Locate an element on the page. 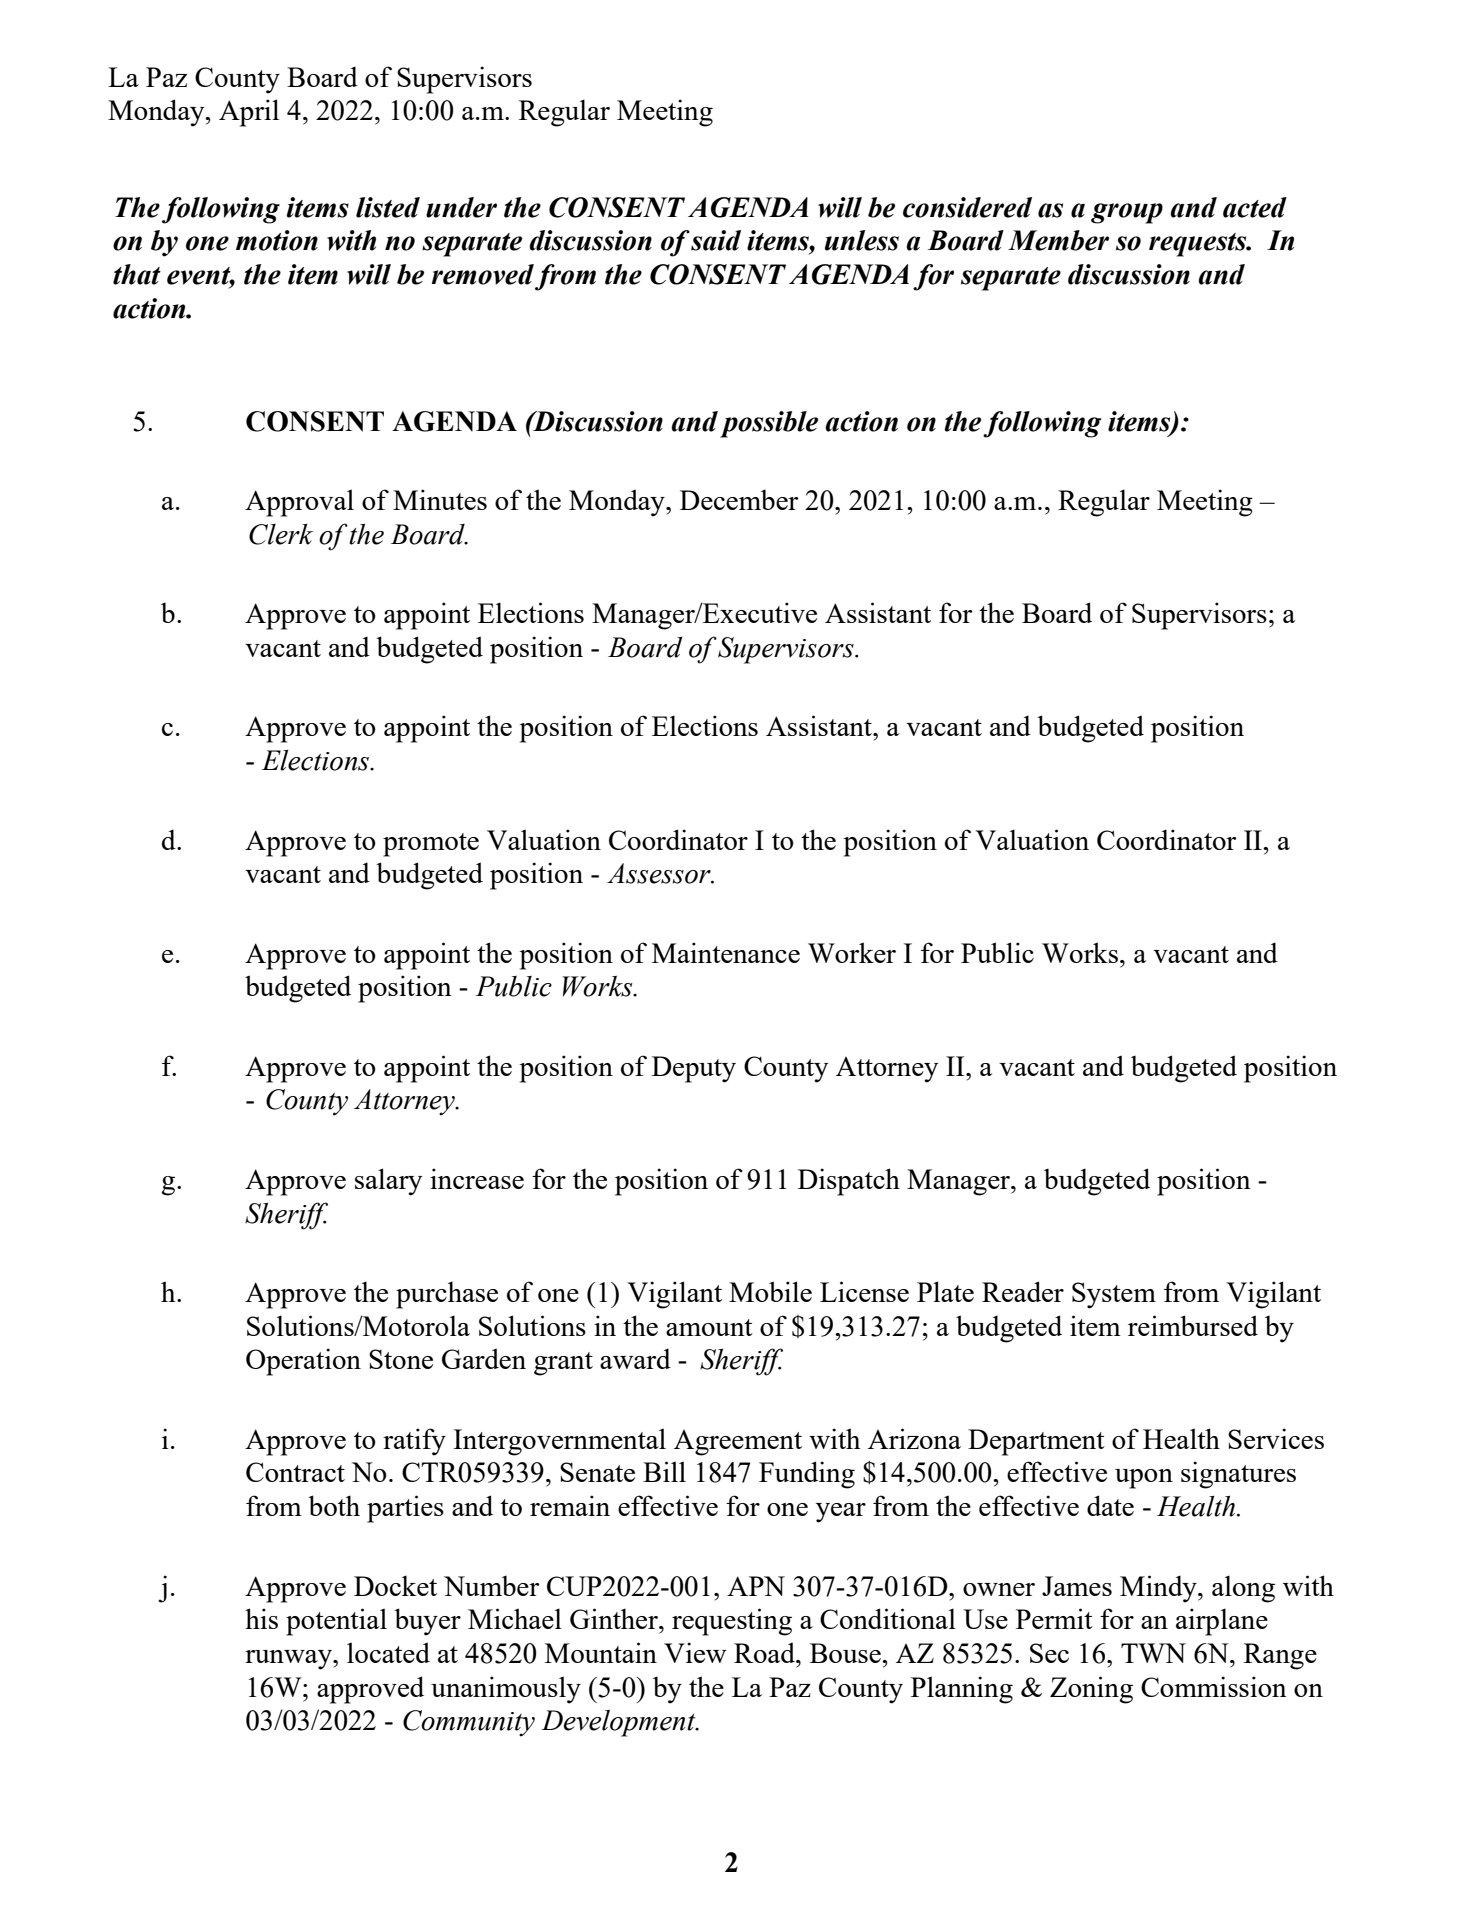 The height and width of the document is (1906, 1473). View is located at coordinates (695, 1652).
